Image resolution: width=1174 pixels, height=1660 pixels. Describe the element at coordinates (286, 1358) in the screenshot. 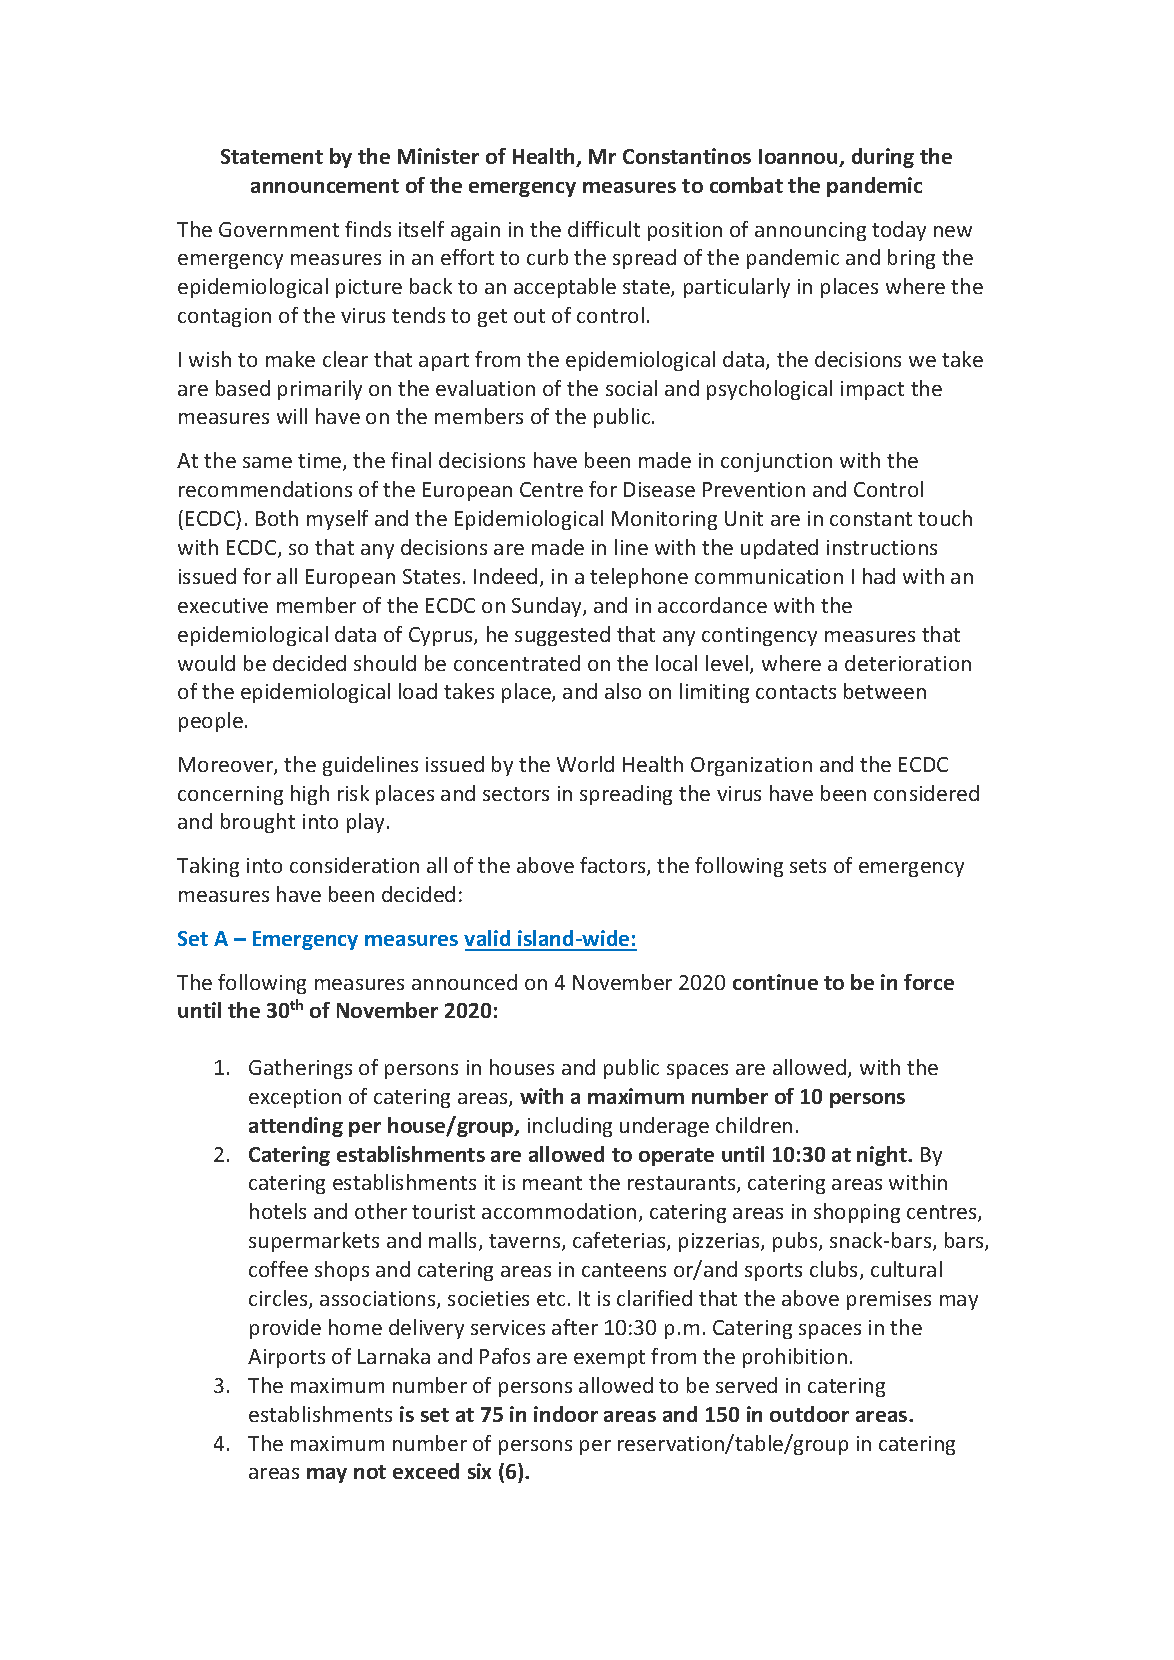

I see `Airports` at that location.
